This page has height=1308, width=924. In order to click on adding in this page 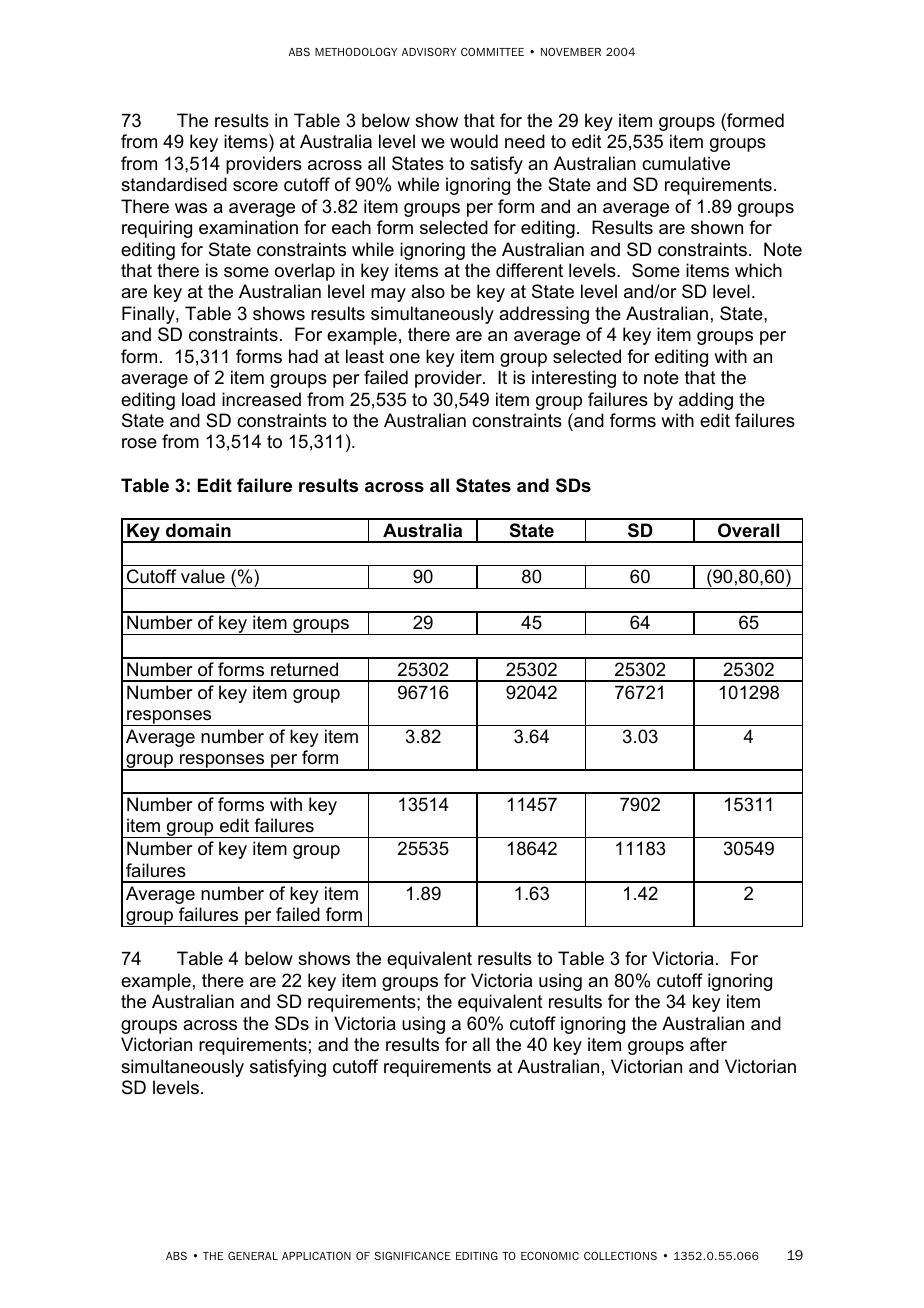, I will do `click(706, 401)`.
